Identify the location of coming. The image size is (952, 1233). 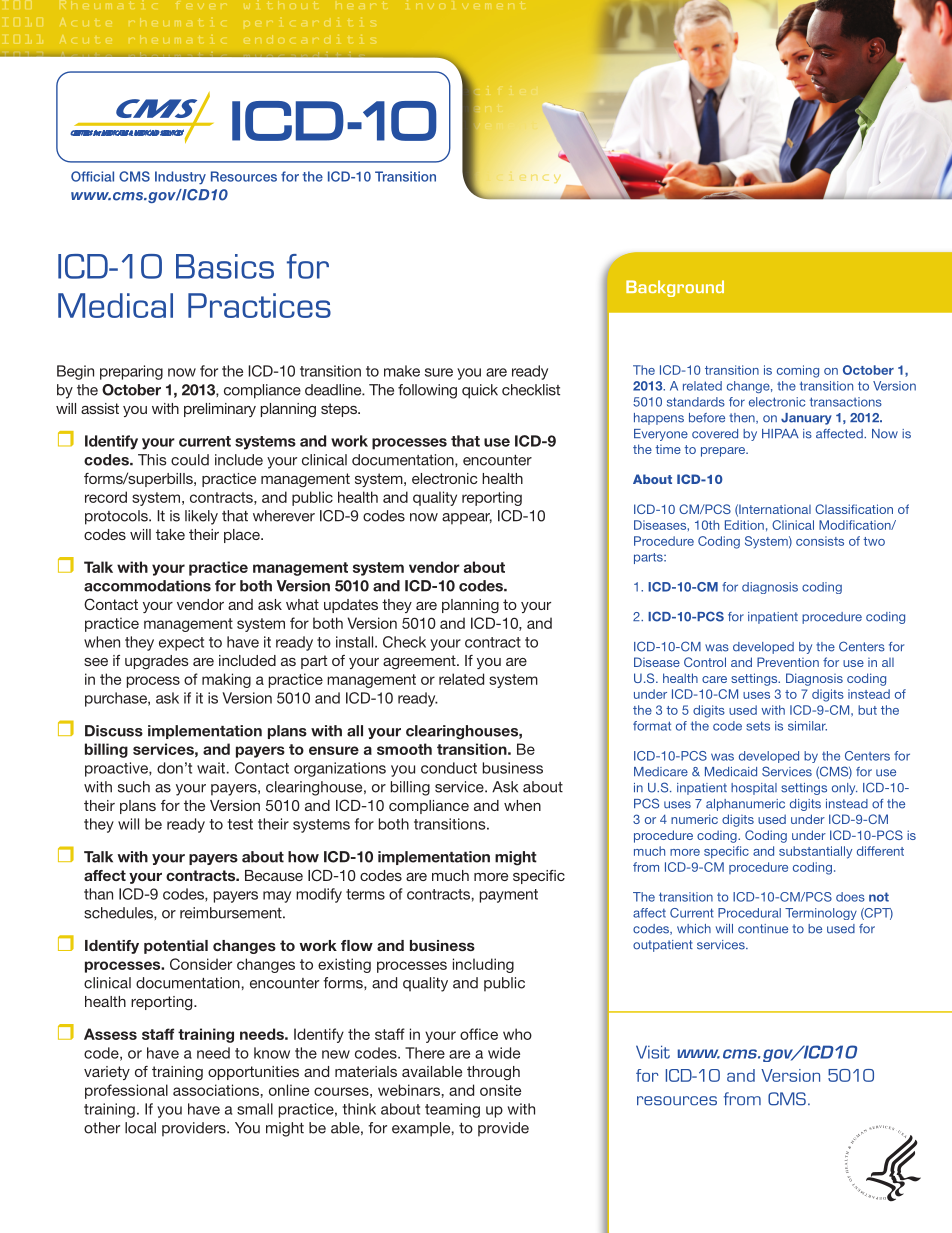
(798, 371).
